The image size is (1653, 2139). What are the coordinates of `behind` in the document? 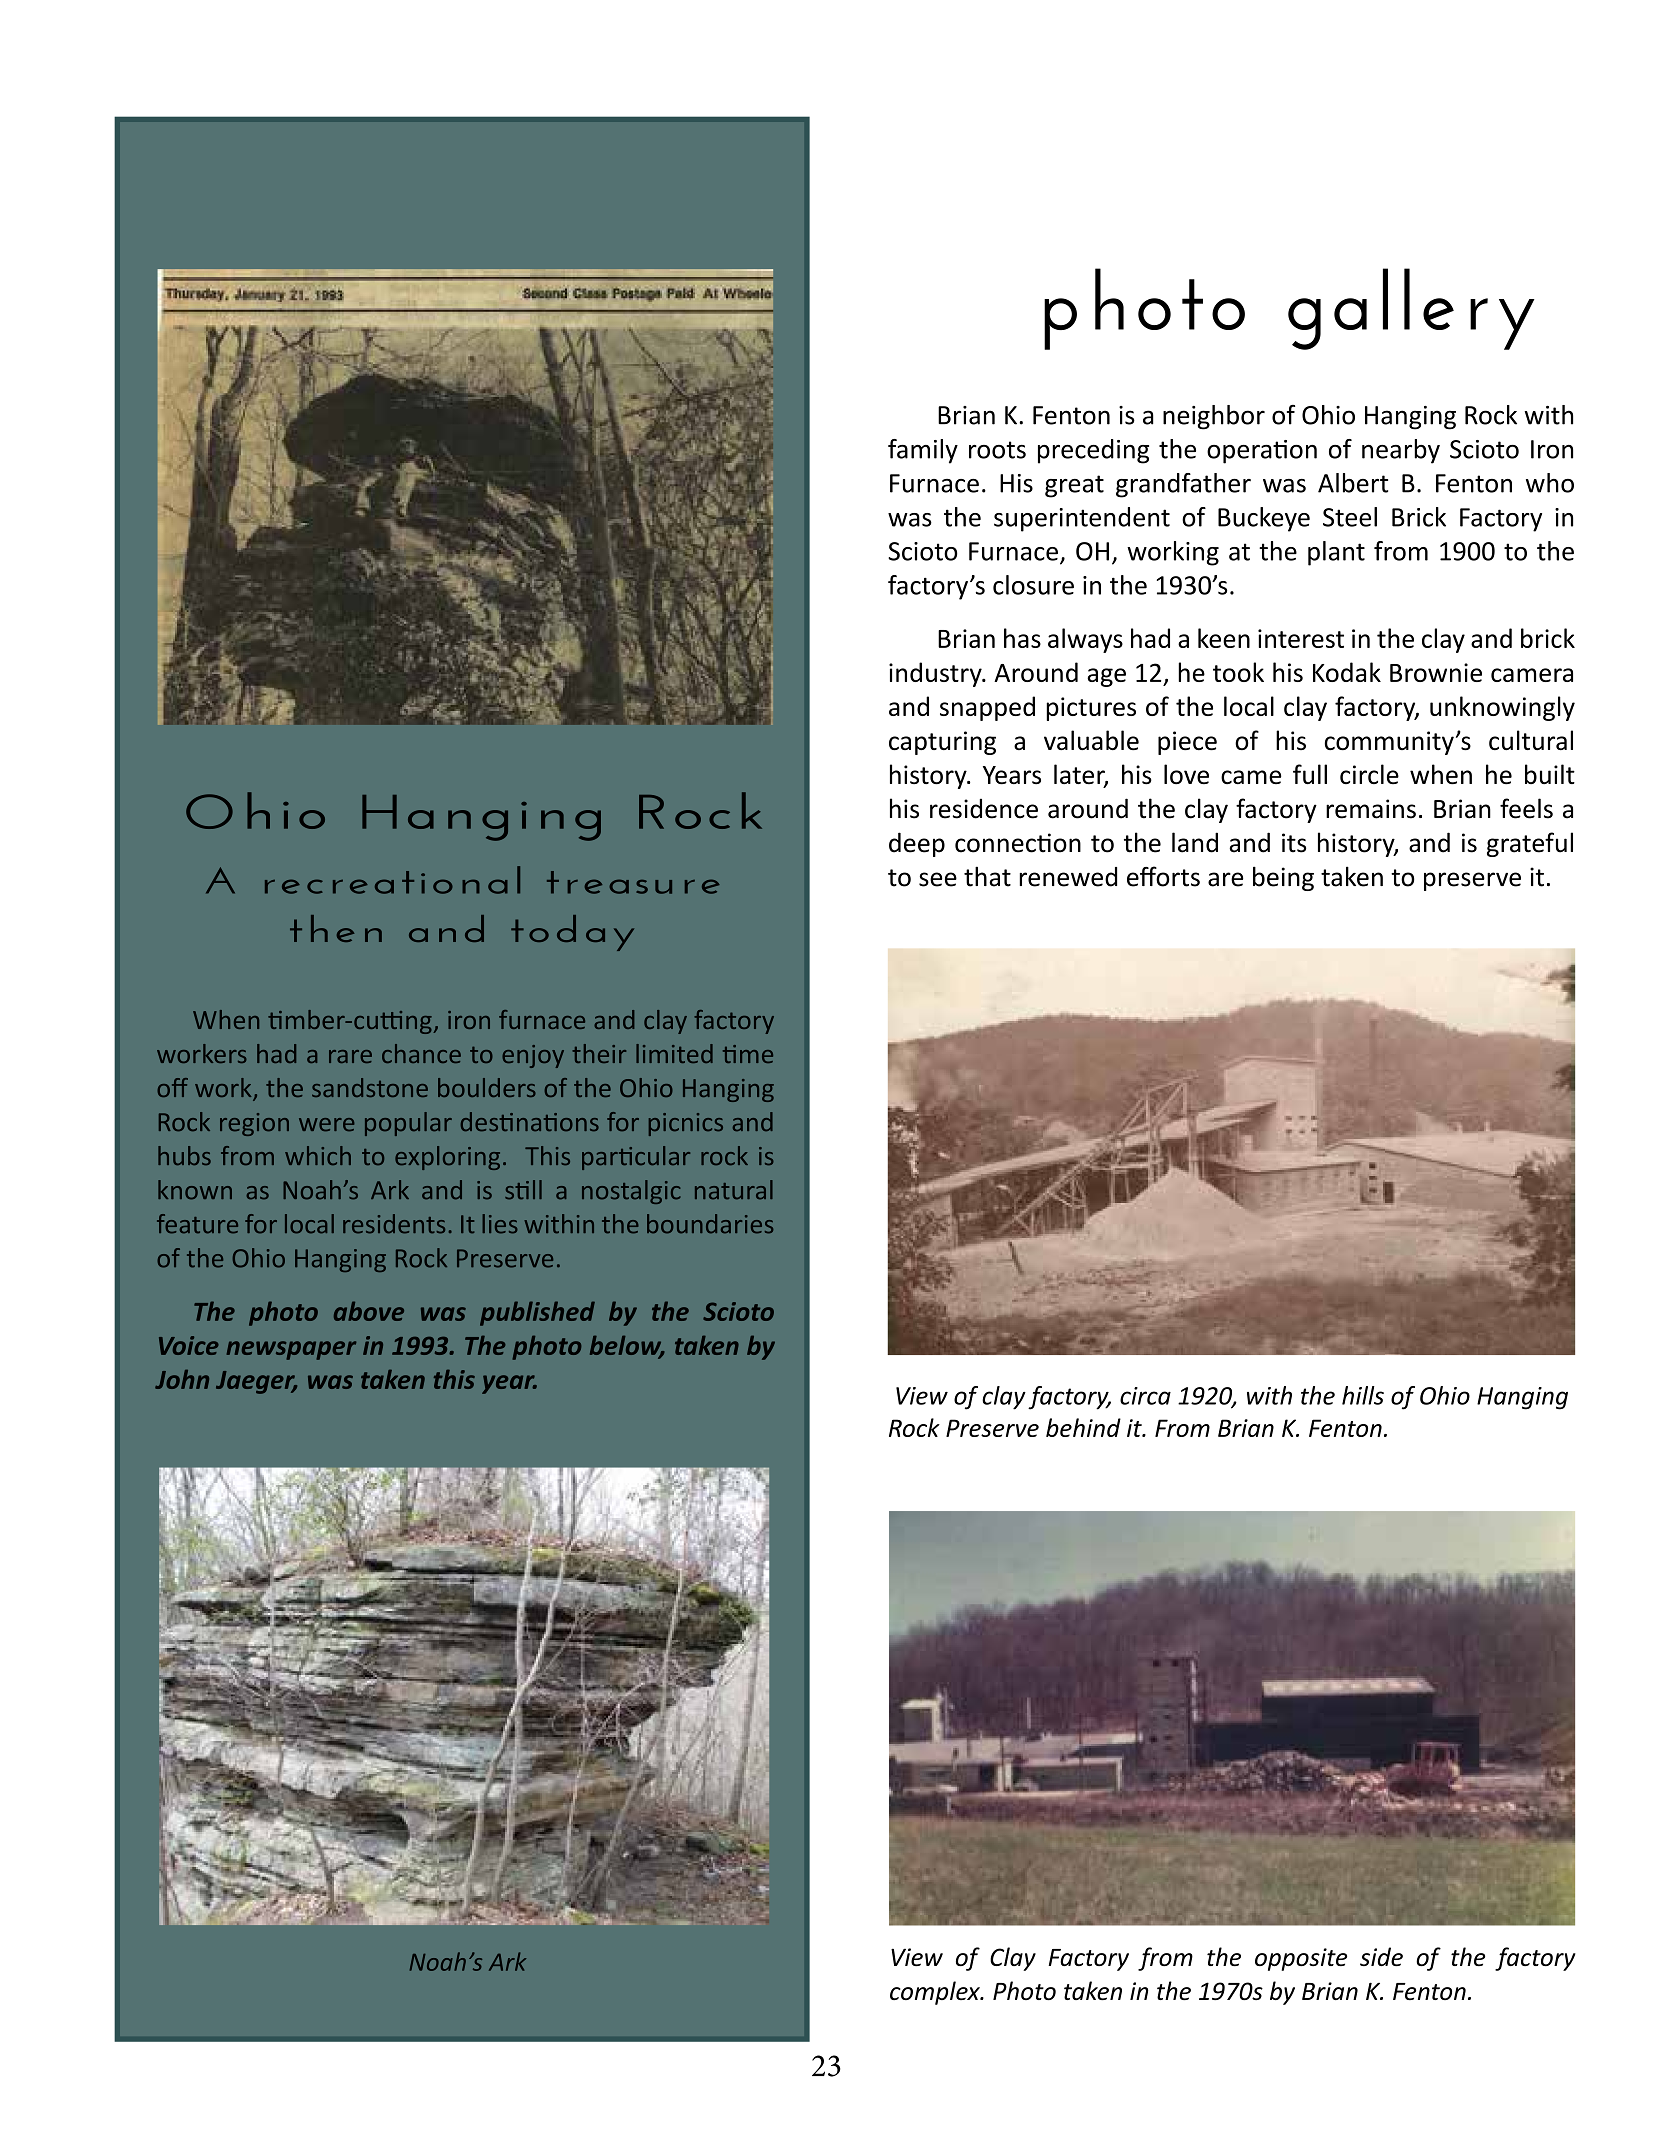 It's located at (1083, 1427).
